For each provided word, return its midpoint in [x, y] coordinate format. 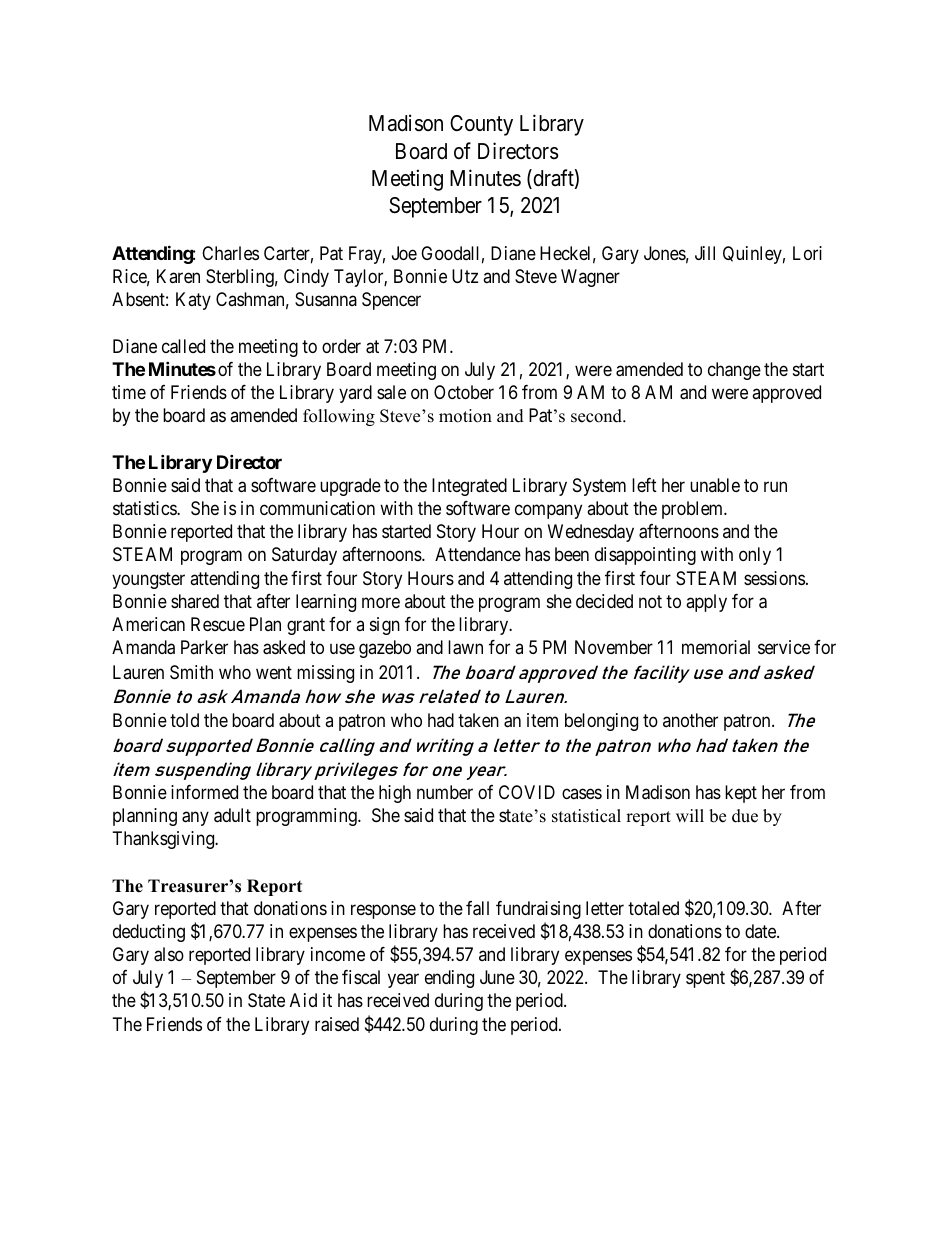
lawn [465, 647]
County [481, 125]
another [690, 720]
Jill [705, 253]
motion [465, 416]
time [129, 392]
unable [715, 485]
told [184, 720]
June [497, 977]
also [169, 954]
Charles [230, 253]
